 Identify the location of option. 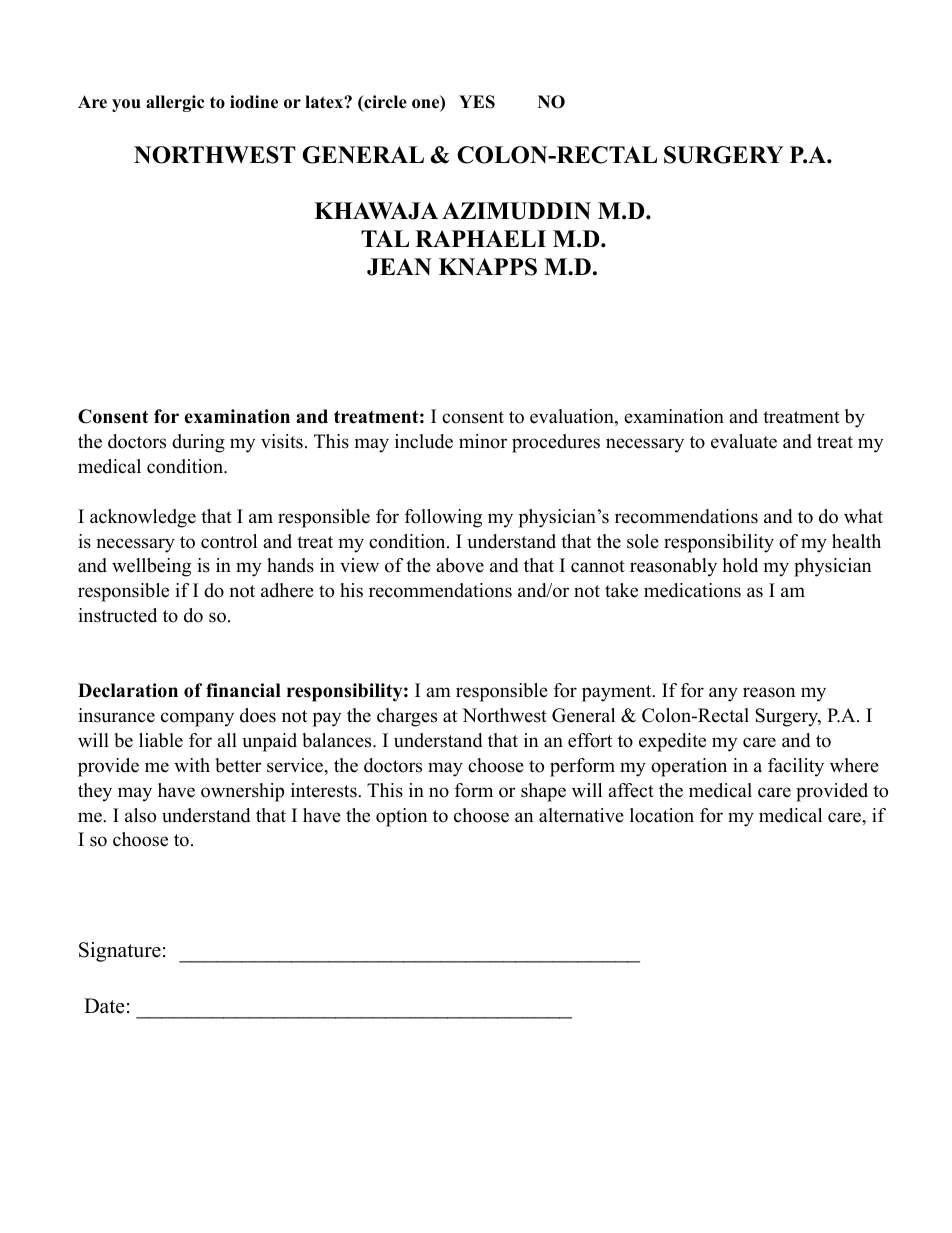
(402, 817).
